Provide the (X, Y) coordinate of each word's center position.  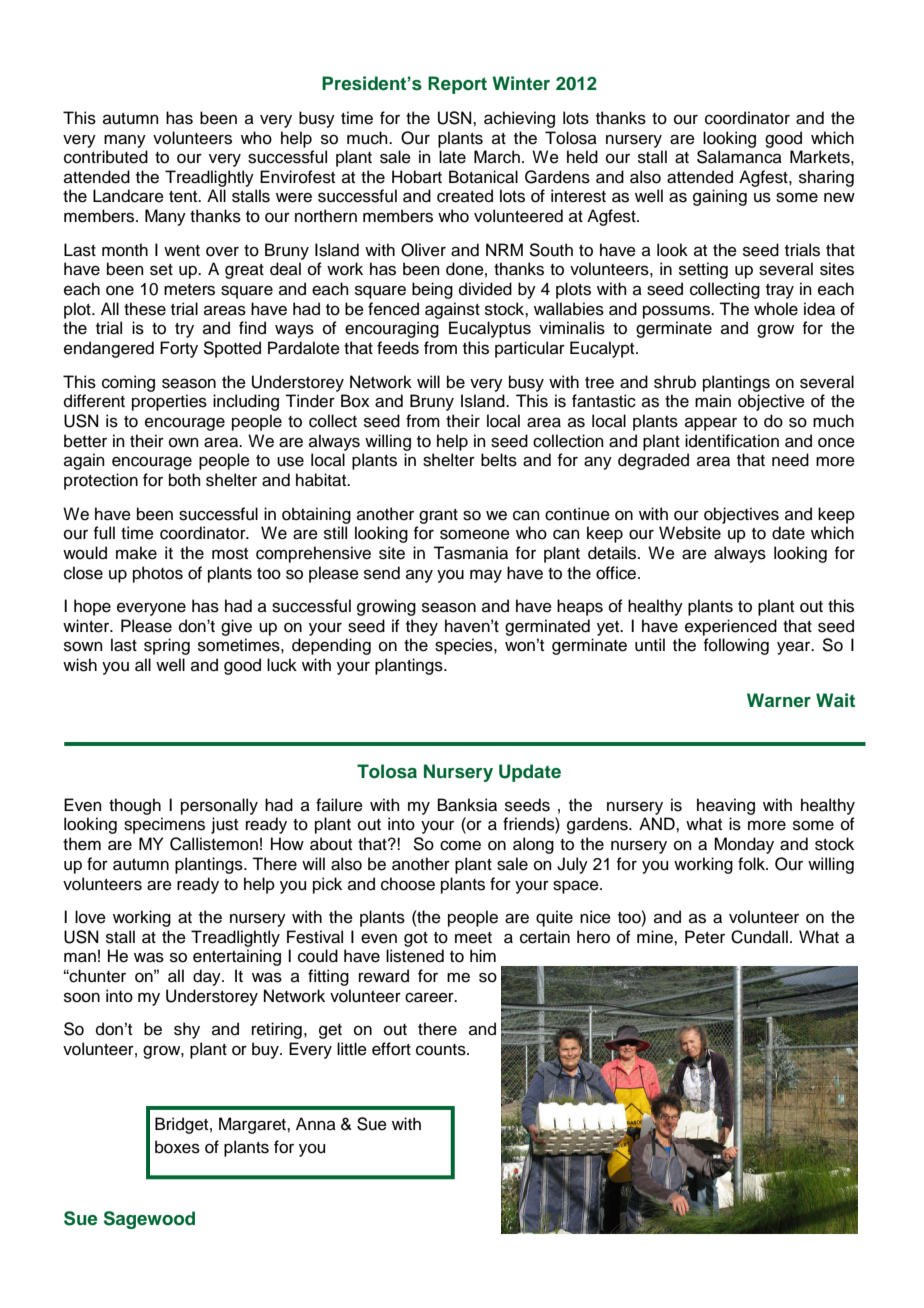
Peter (705, 937)
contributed (106, 157)
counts (442, 1050)
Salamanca (739, 157)
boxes (177, 1147)
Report (457, 85)
